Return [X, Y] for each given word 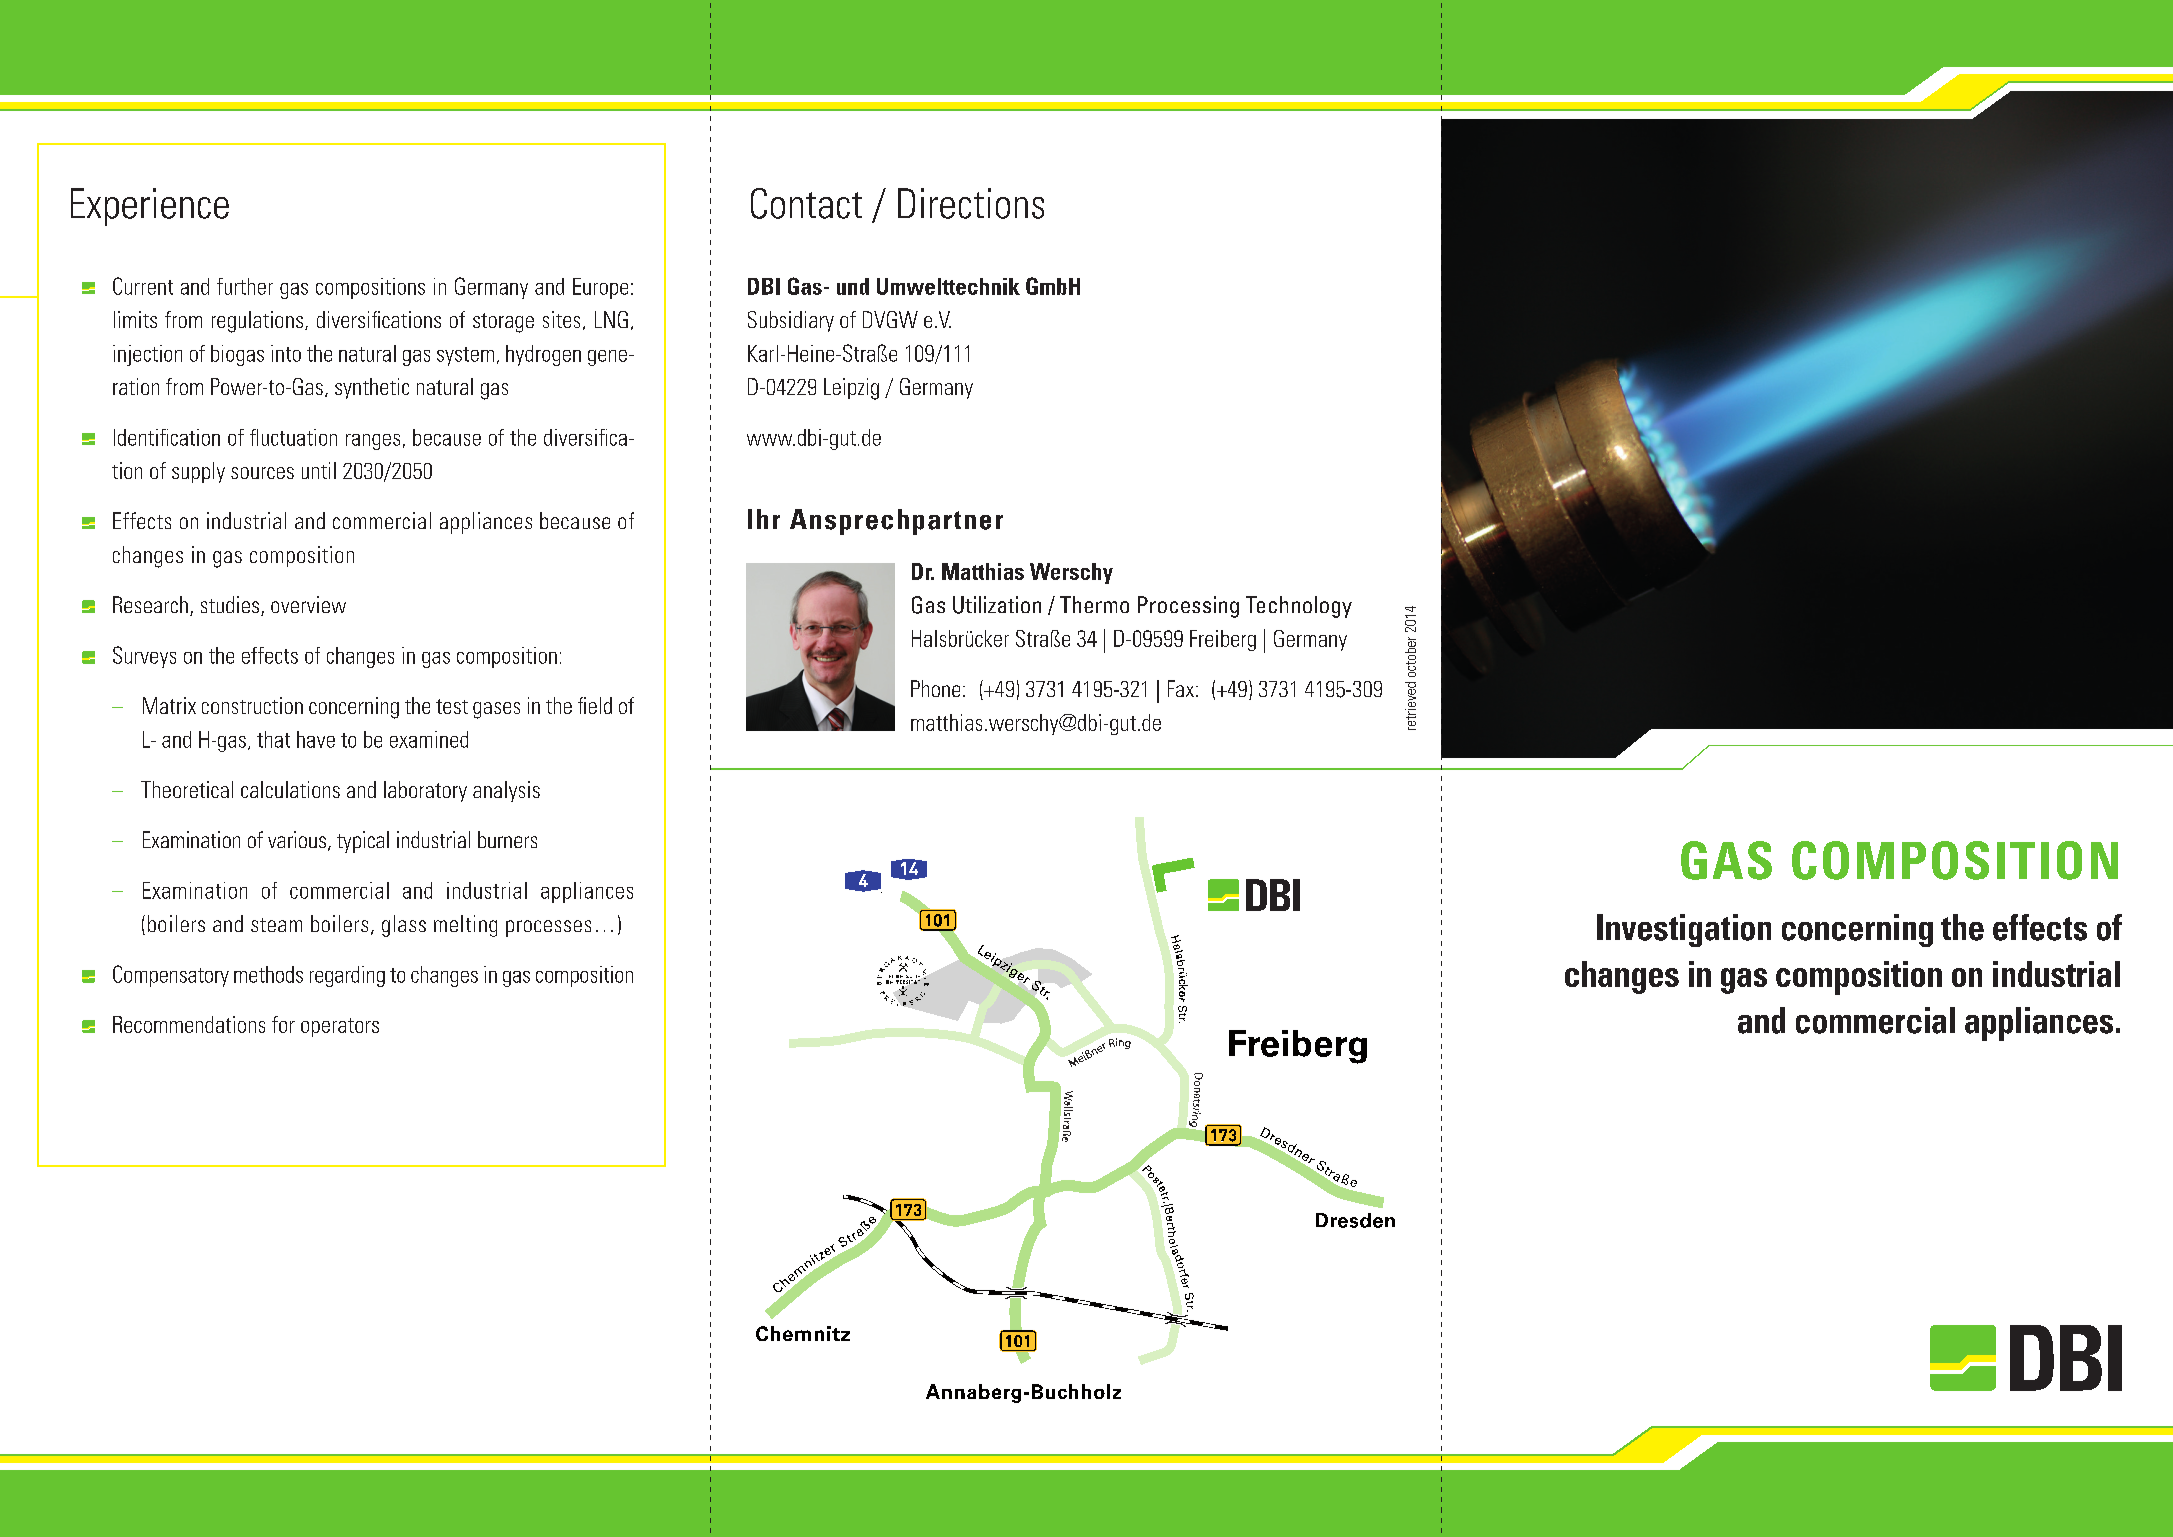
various [297, 839]
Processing [1188, 607]
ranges [373, 442]
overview [308, 604]
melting [465, 926]
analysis [506, 791]
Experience [150, 207]
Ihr [764, 519]
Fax [1181, 688]
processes [548, 928]
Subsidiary [791, 321]
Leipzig [851, 389]
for [283, 1024]
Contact [806, 203]
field [595, 705]
